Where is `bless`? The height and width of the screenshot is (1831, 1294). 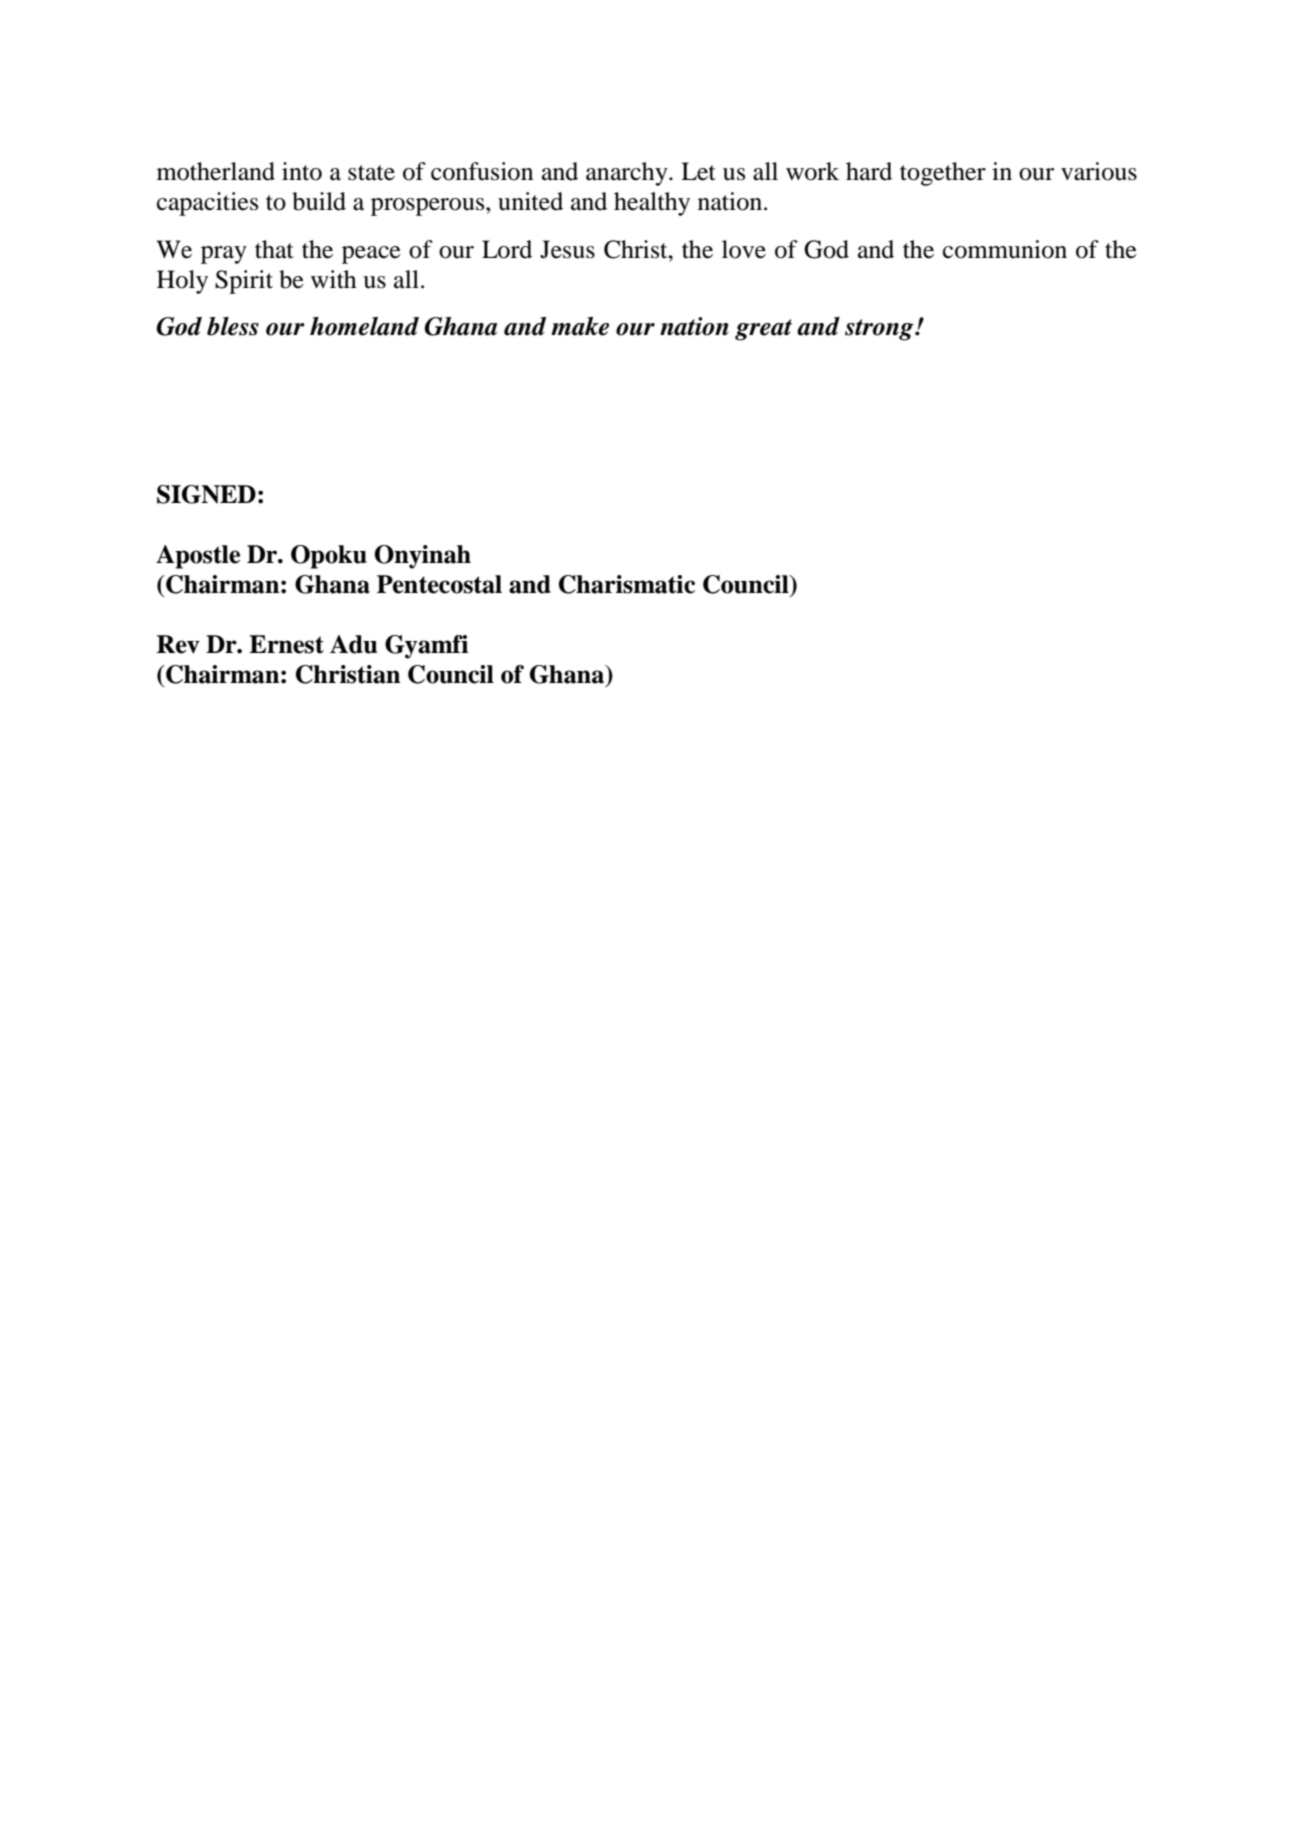
bless is located at coordinates (233, 326).
